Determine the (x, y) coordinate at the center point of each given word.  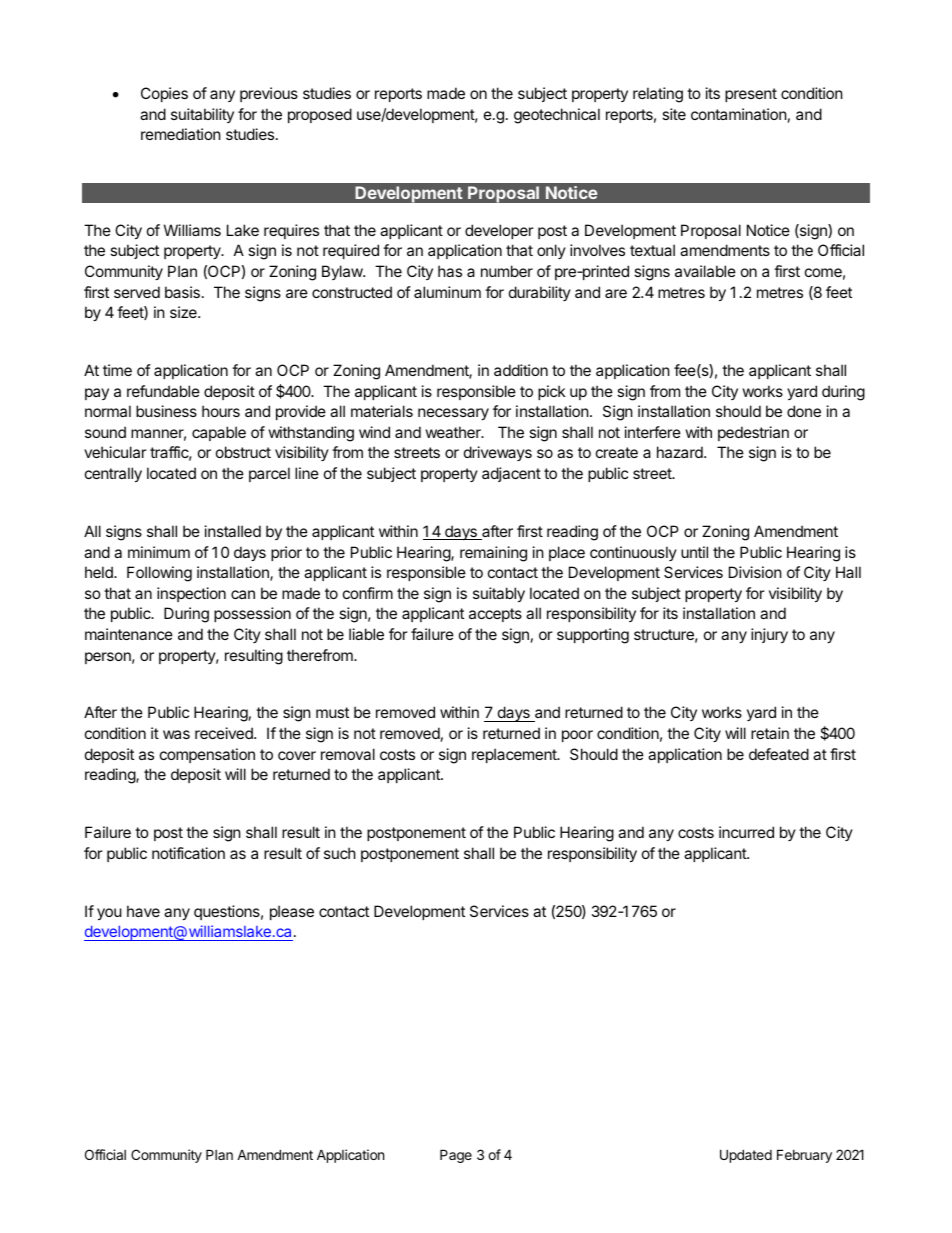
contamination (739, 114)
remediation (181, 134)
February (804, 1156)
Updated (746, 1156)
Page (456, 1156)
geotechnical (557, 116)
